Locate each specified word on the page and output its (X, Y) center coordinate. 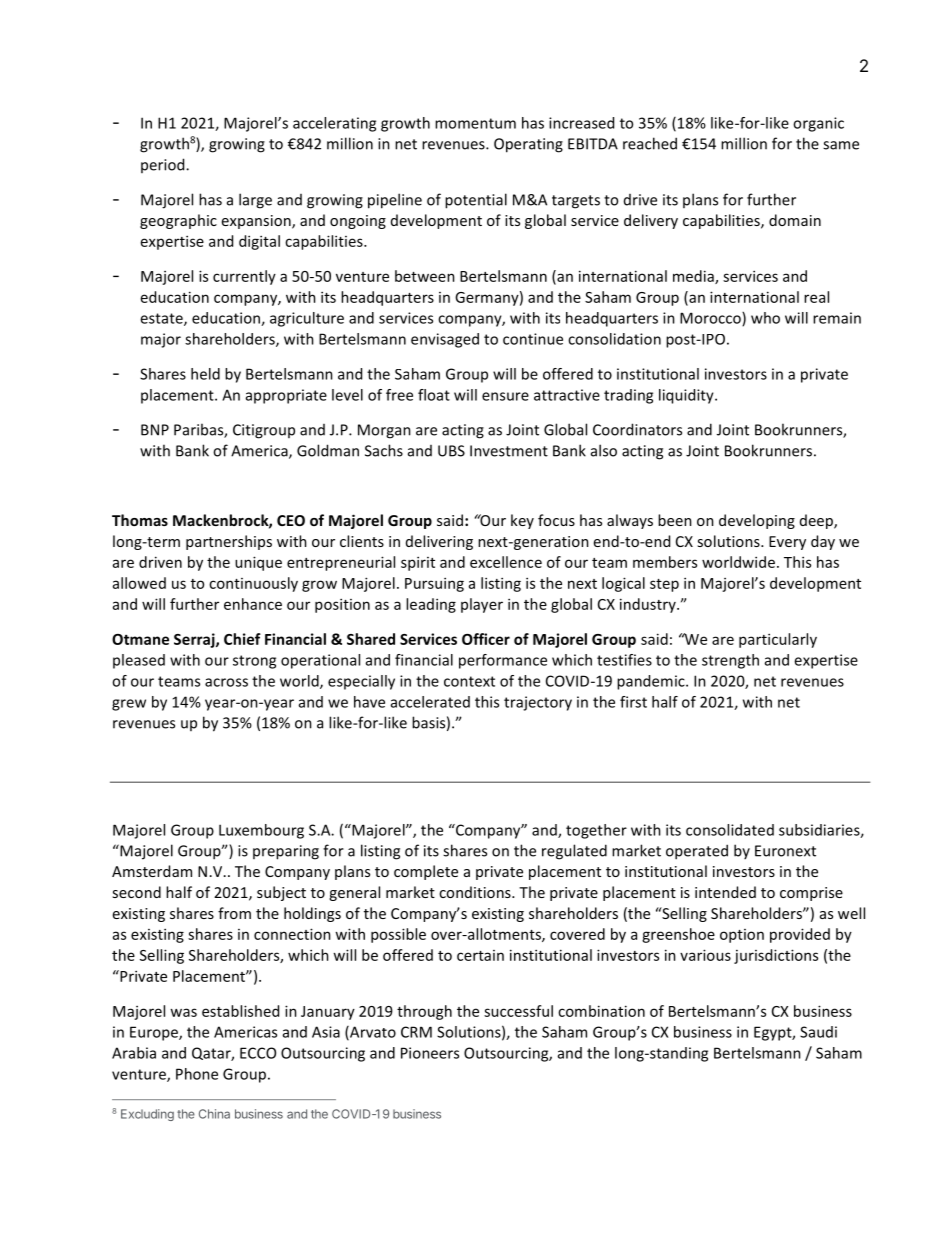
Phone (197, 1074)
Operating (528, 145)
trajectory (538, 703)
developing (757, 521)
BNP (155, 430)
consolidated (730, 830)
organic (818, 124)
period (164, 165)
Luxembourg (261, 831)
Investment (509, 451)
